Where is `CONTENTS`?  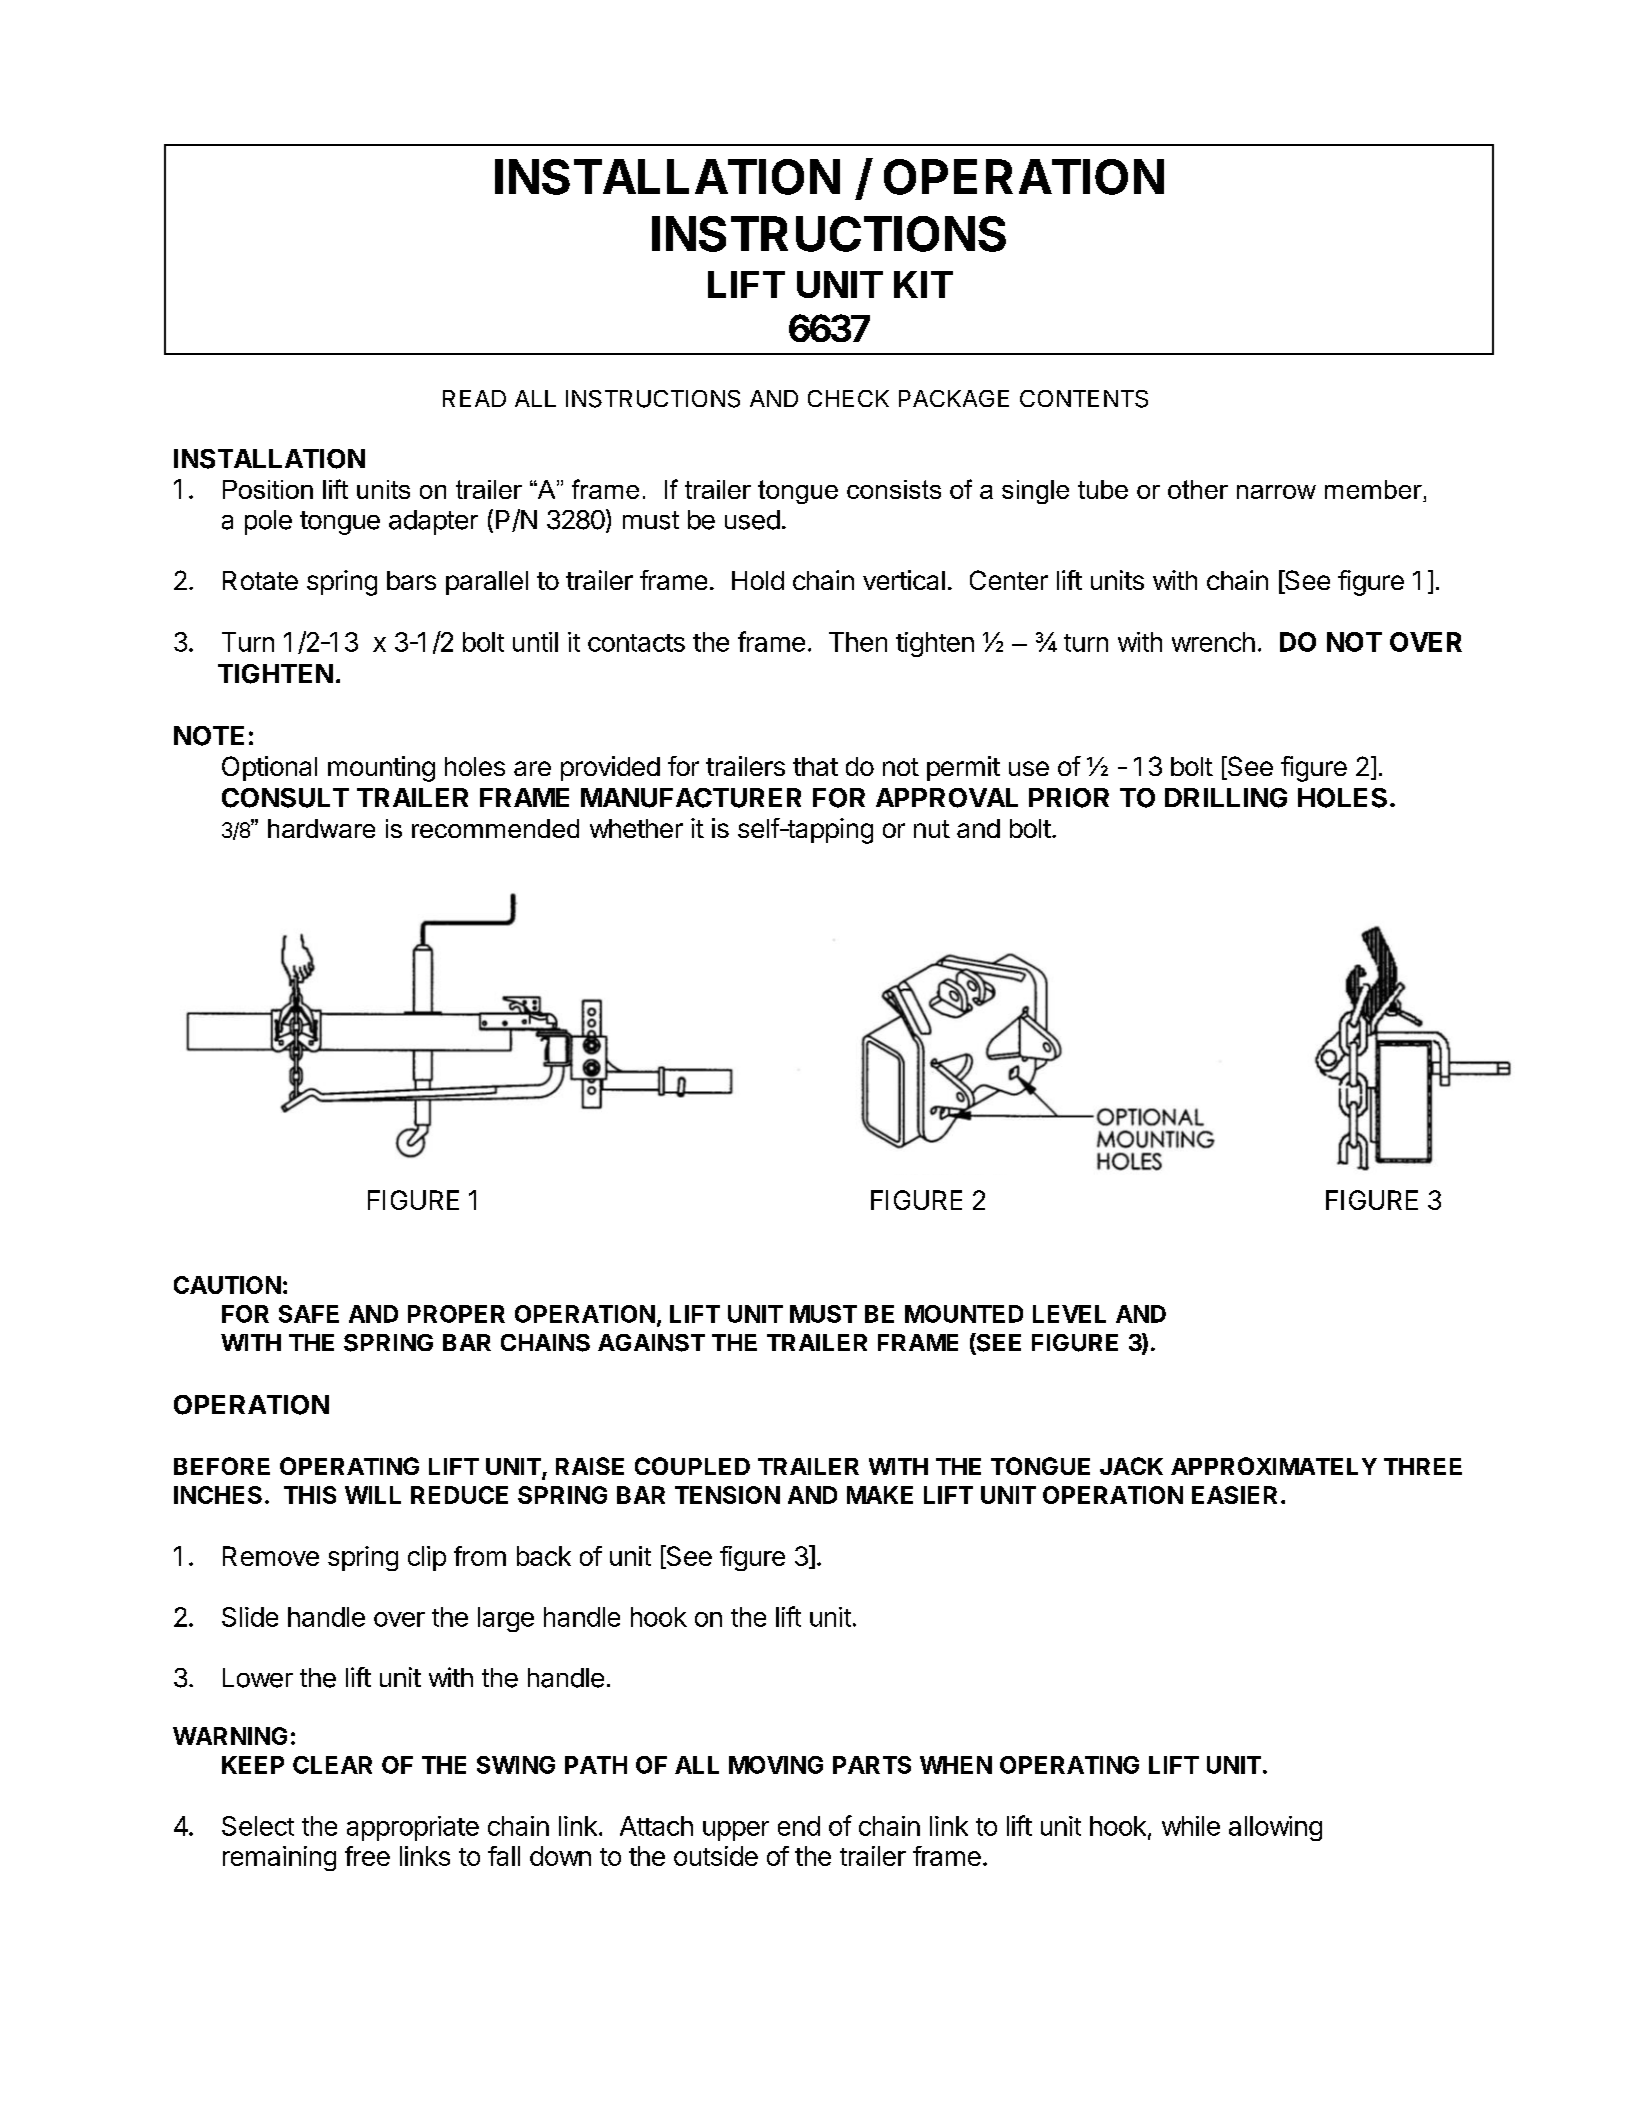 CONTENTS is located at coordinates (1084, 399).
